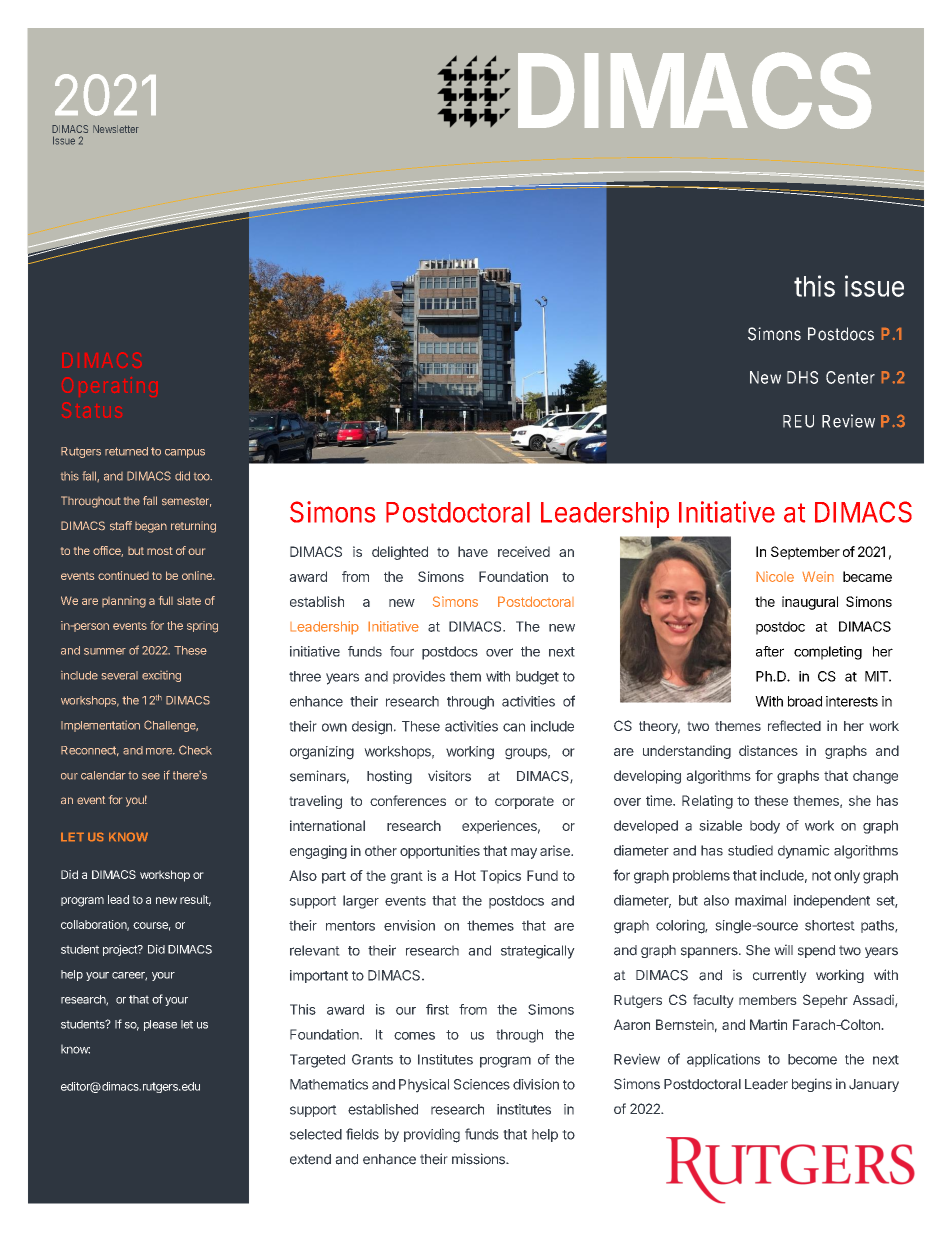  What do you see at coordinates (202, 627) in the screenshot?
I see `spring` at bounding box center [202, 627].
